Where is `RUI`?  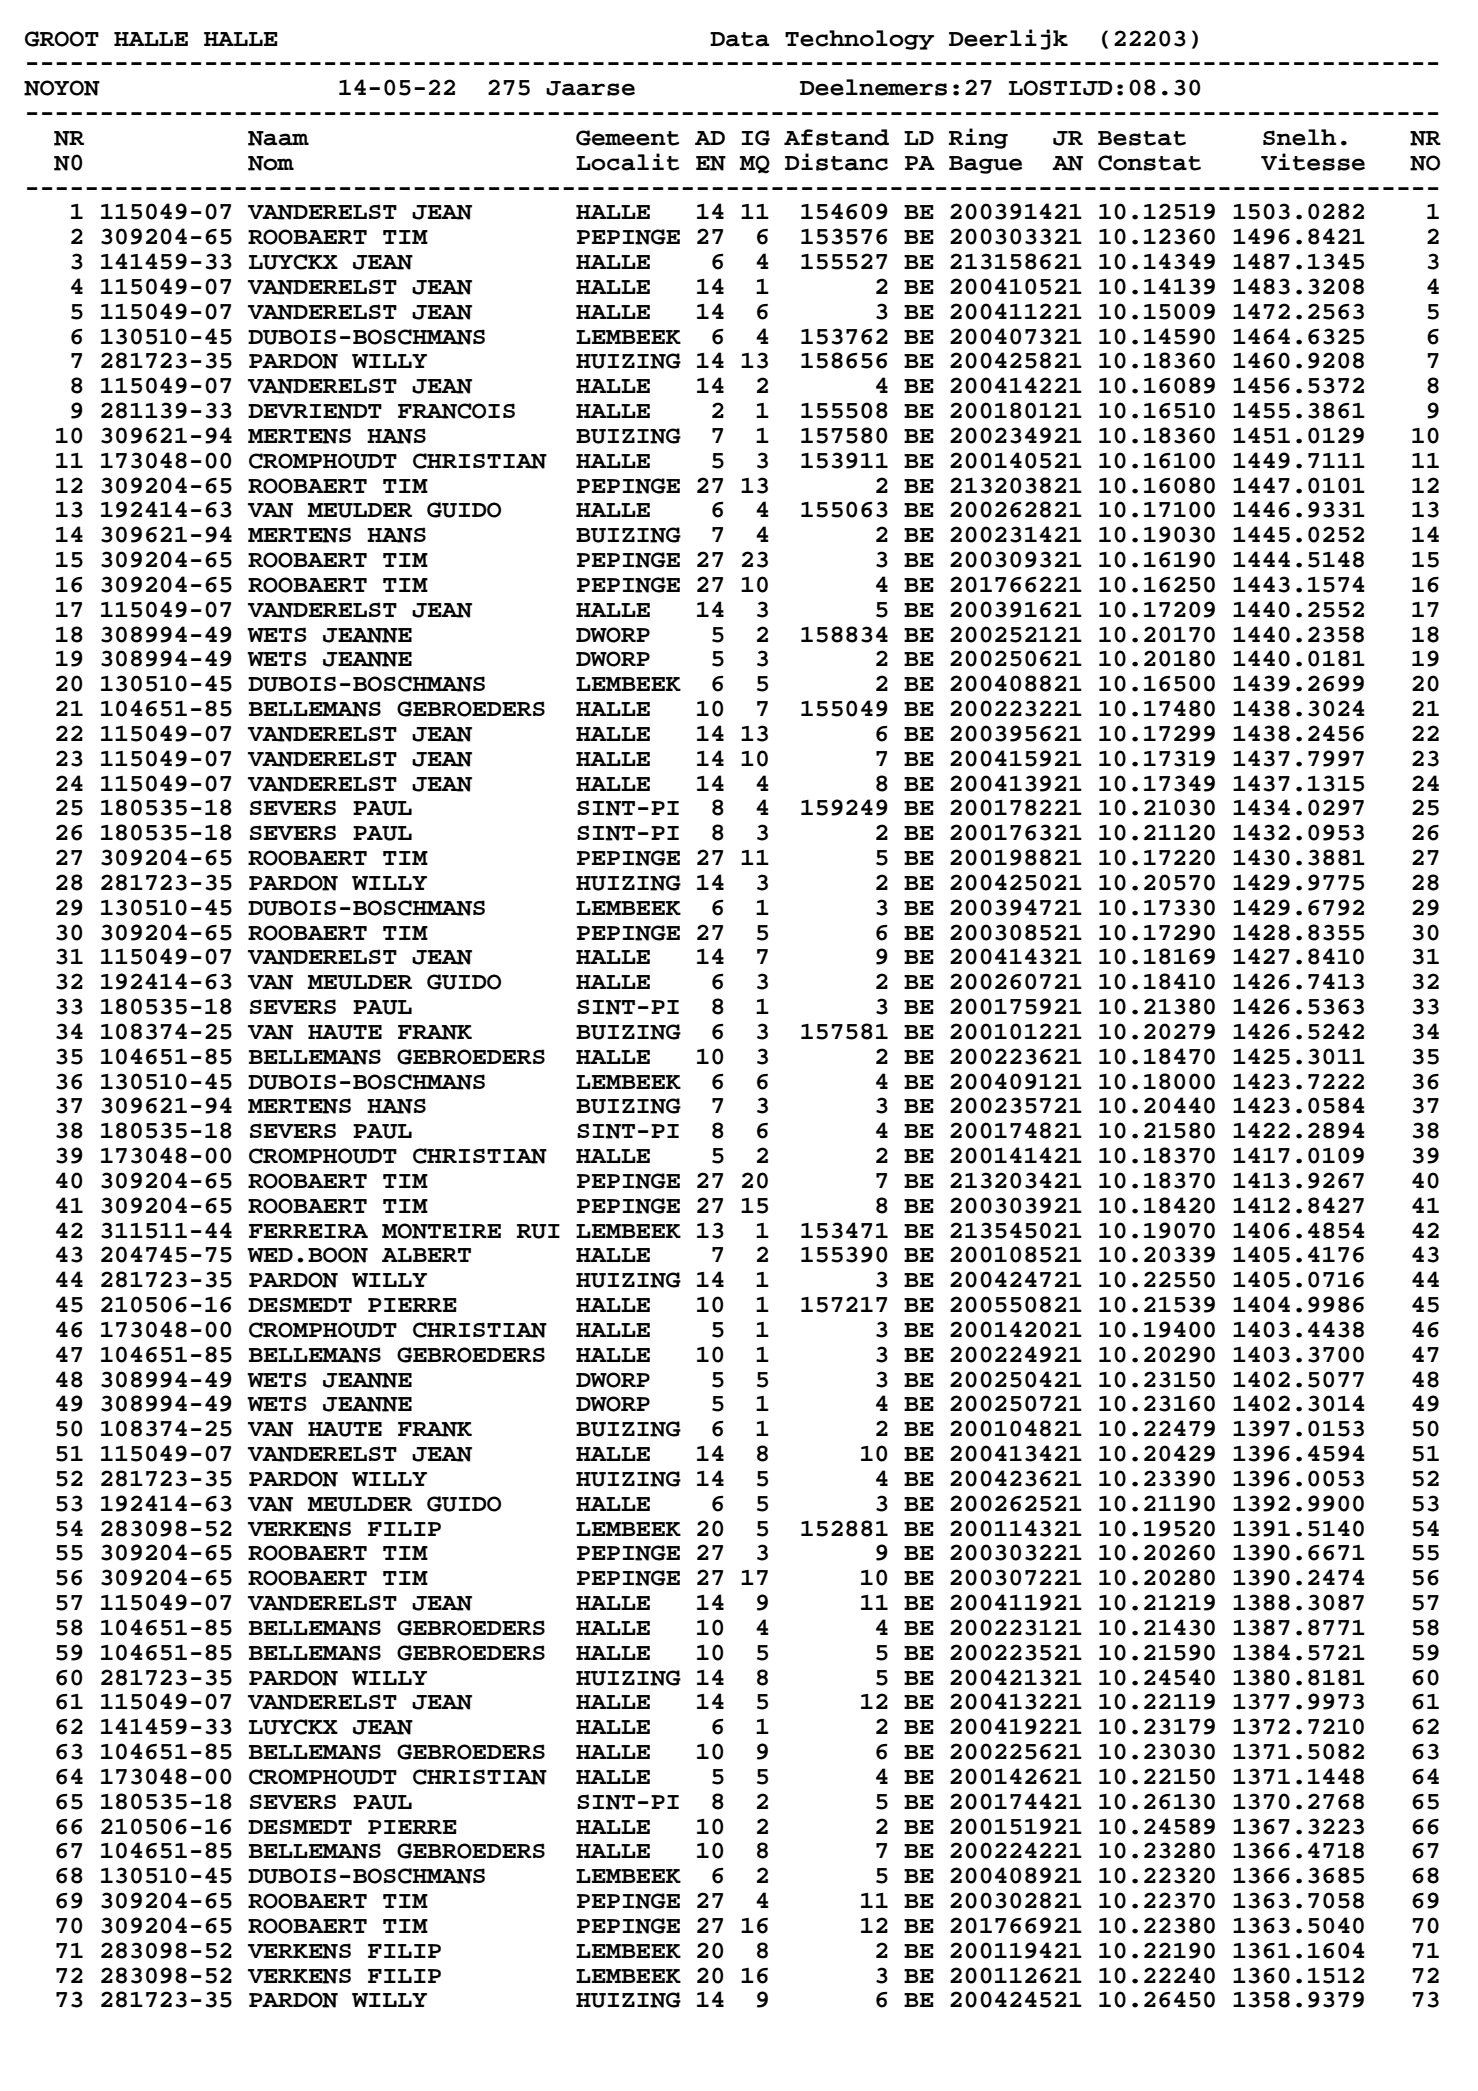
RUI is located at coordinates (538, 1231).
